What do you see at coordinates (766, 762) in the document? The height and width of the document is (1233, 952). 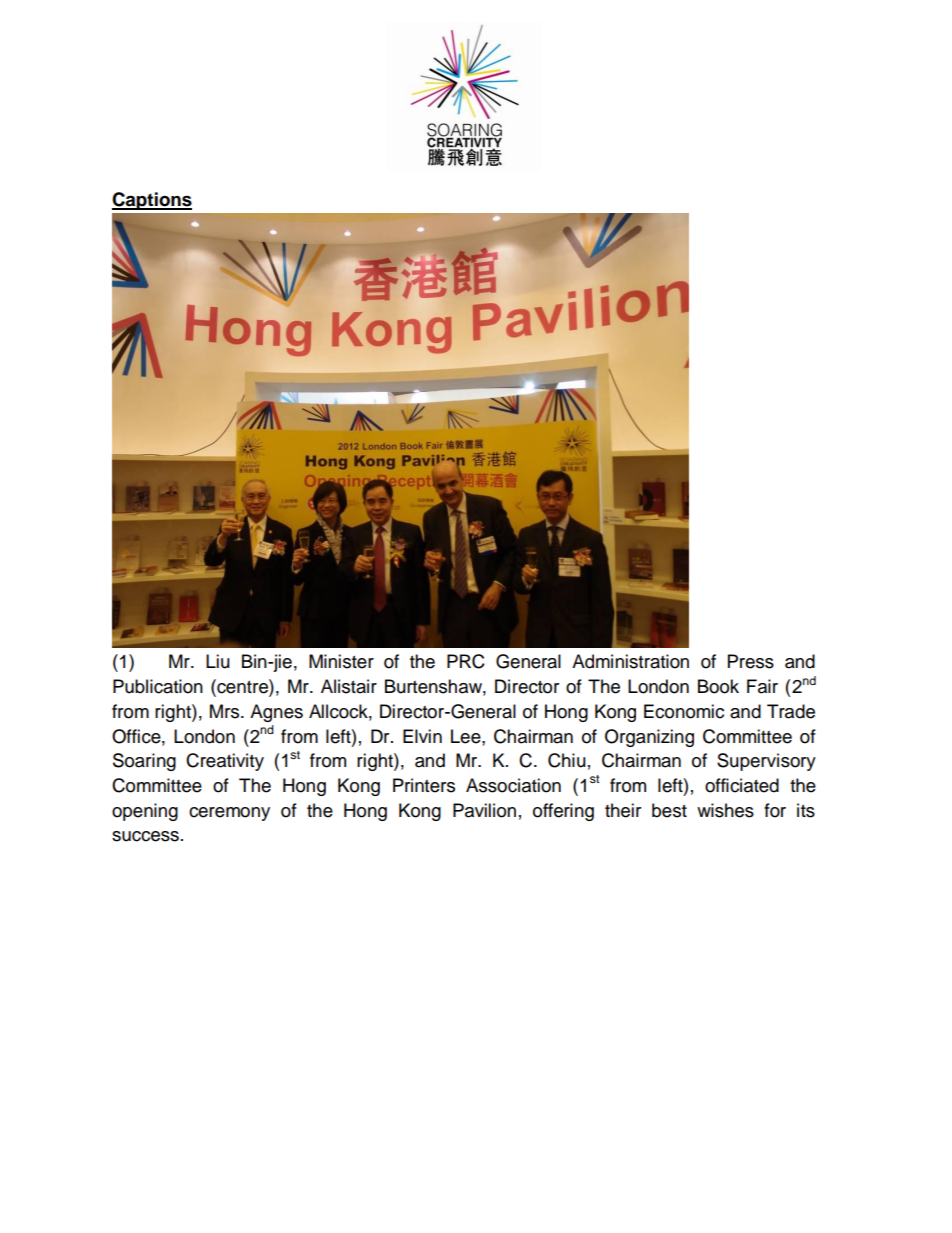 I see `Supervisory` at bounding box center [766, 762].
